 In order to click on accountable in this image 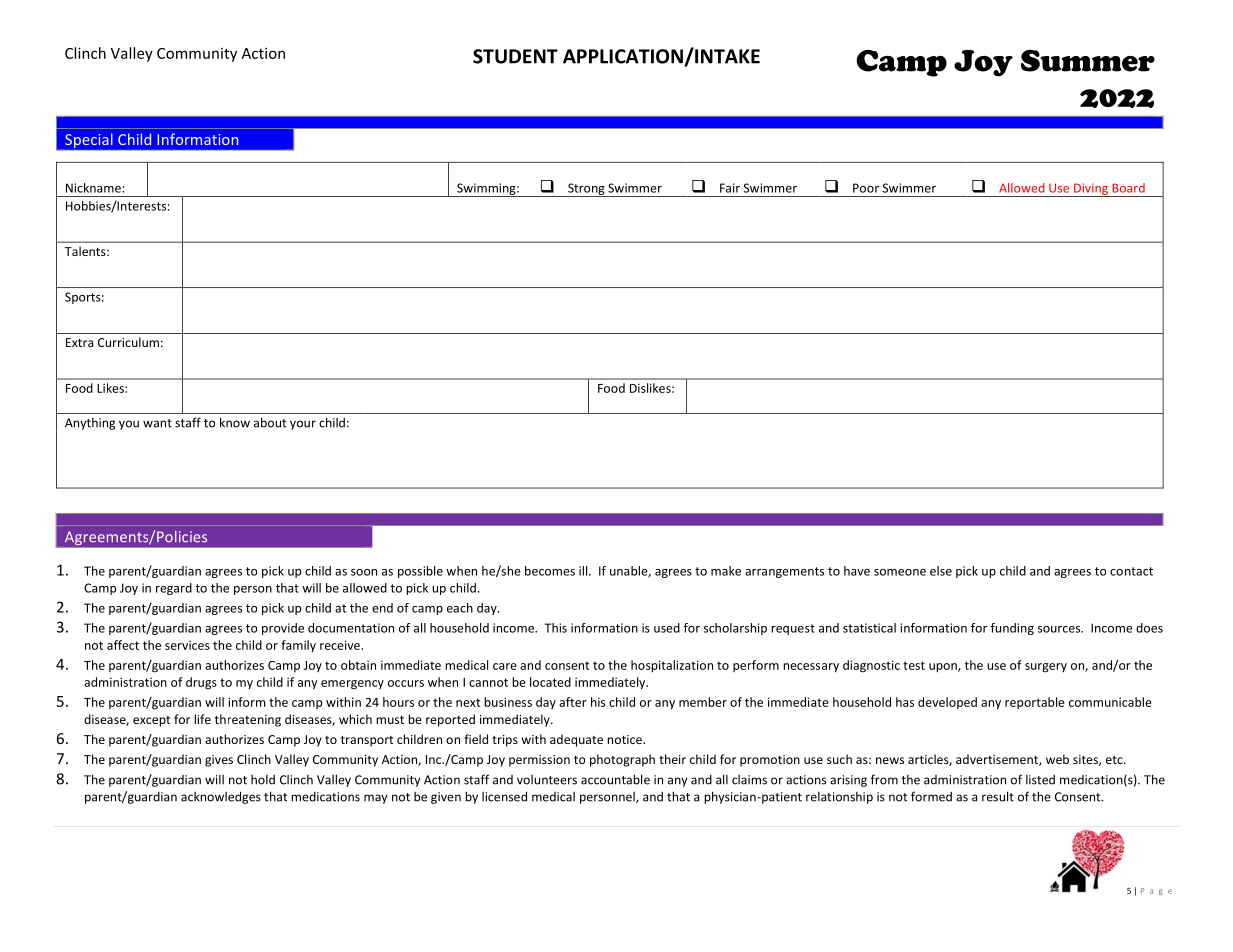, I will do `click(615, 779)`.
